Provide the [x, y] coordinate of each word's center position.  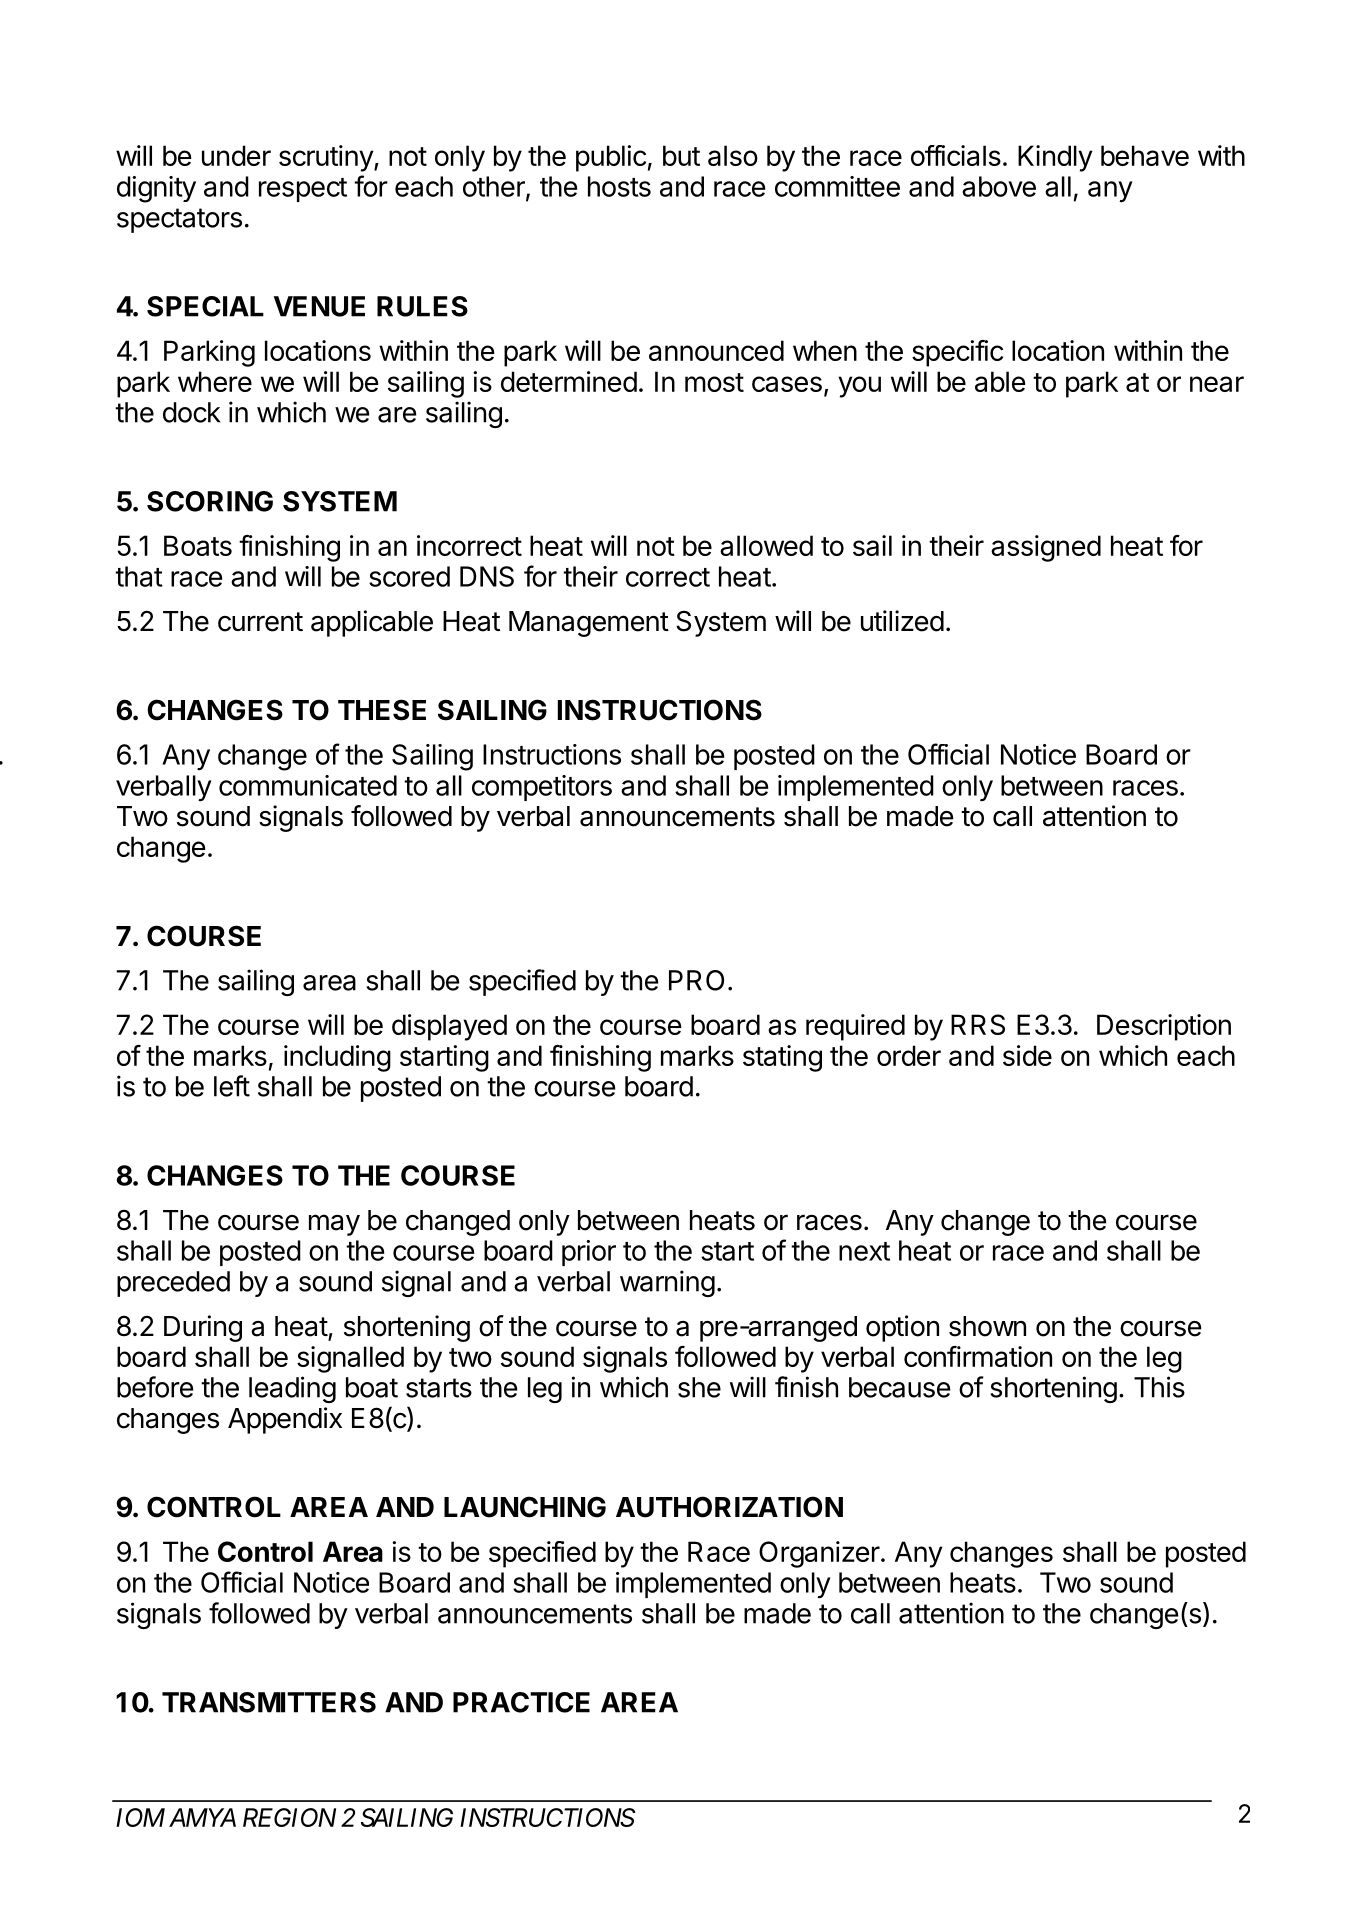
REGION [289, 1817]
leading [292, 1389]
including [337, 1058]
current [260, 622]
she [699, 1387]
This [1159, 1387]
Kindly [1055, 158]
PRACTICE [521, 1702]
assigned [1046, 548]
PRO [696, 980]
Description [1164, 1027]
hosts [619, 186]
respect [303, 190]
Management [589, 624]
